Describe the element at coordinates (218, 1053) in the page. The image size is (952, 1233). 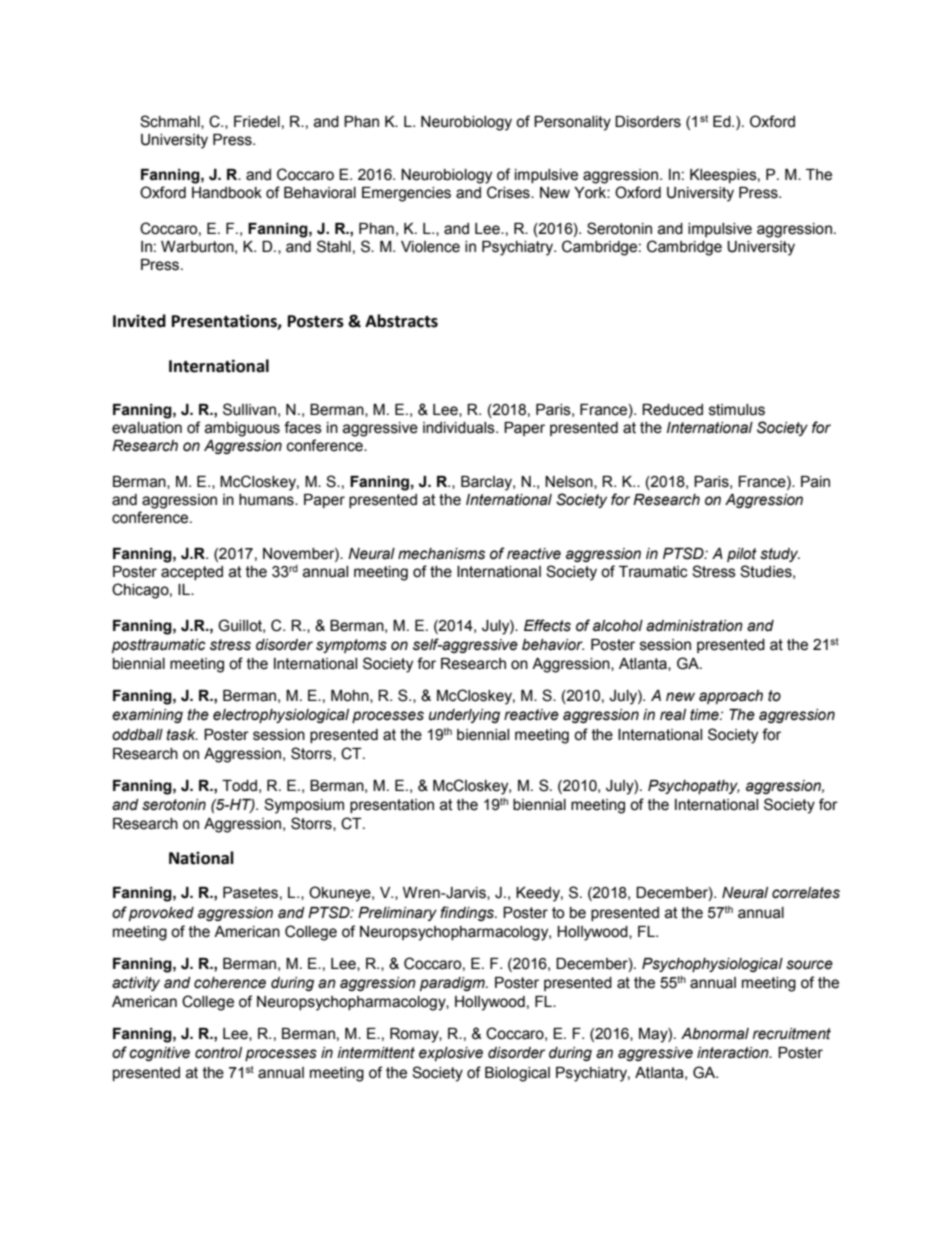
I see `control` at that location.
